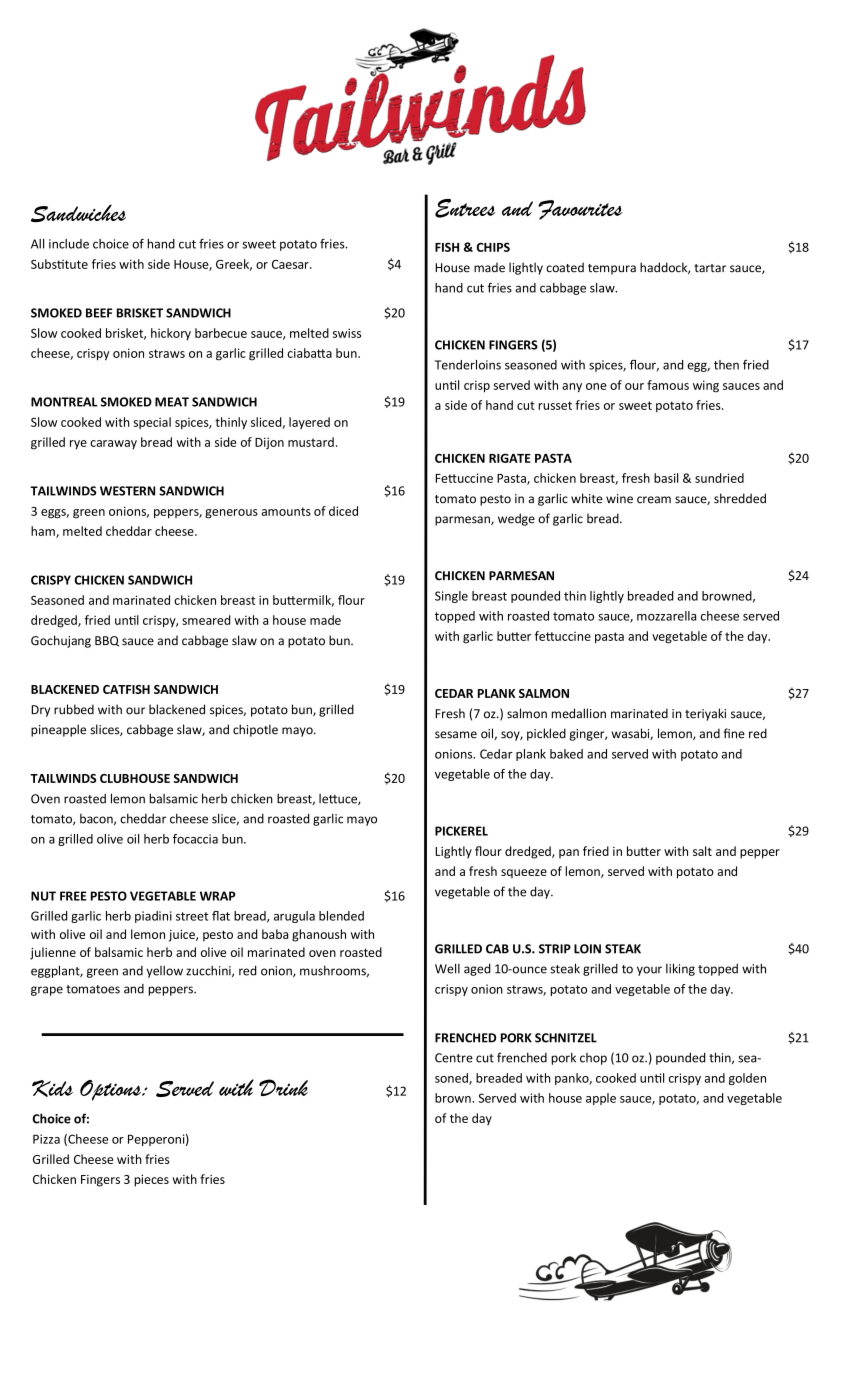  I want to click on Drink, so click(283, 1087).
